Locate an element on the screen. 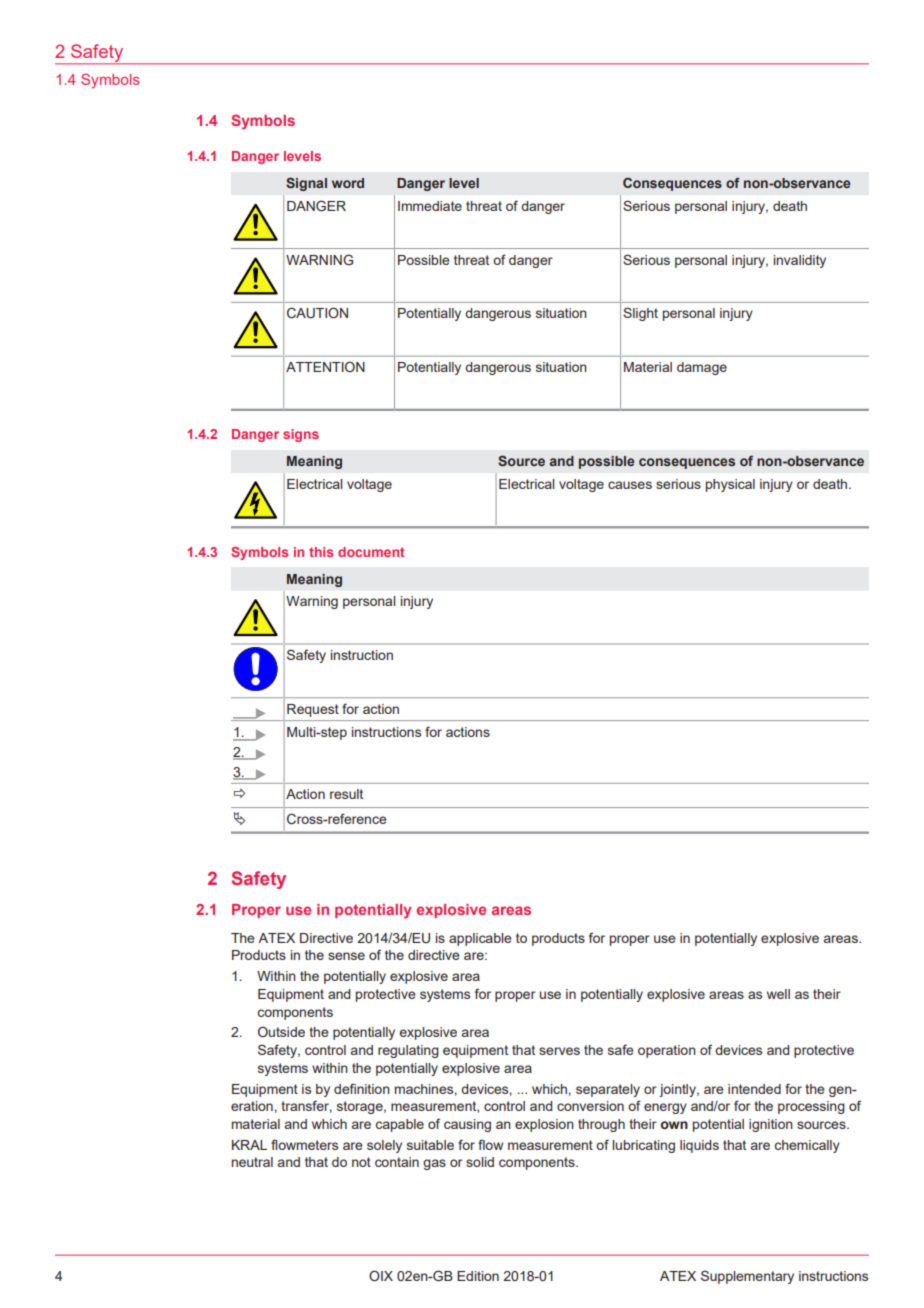  Edition is located at coordinates (478, 1276).
